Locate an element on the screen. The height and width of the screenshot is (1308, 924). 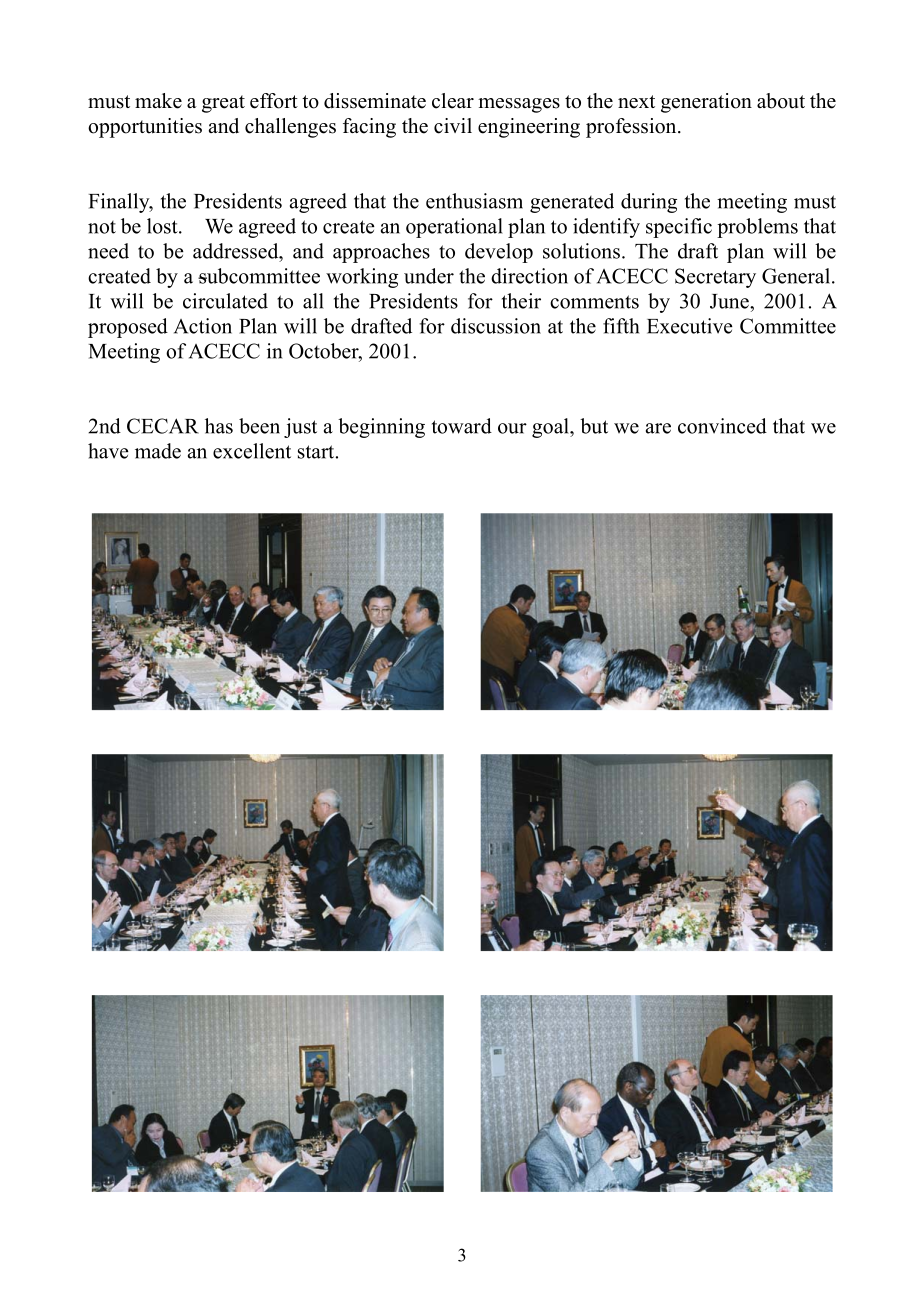
great is located at coordinates (223, 104).
